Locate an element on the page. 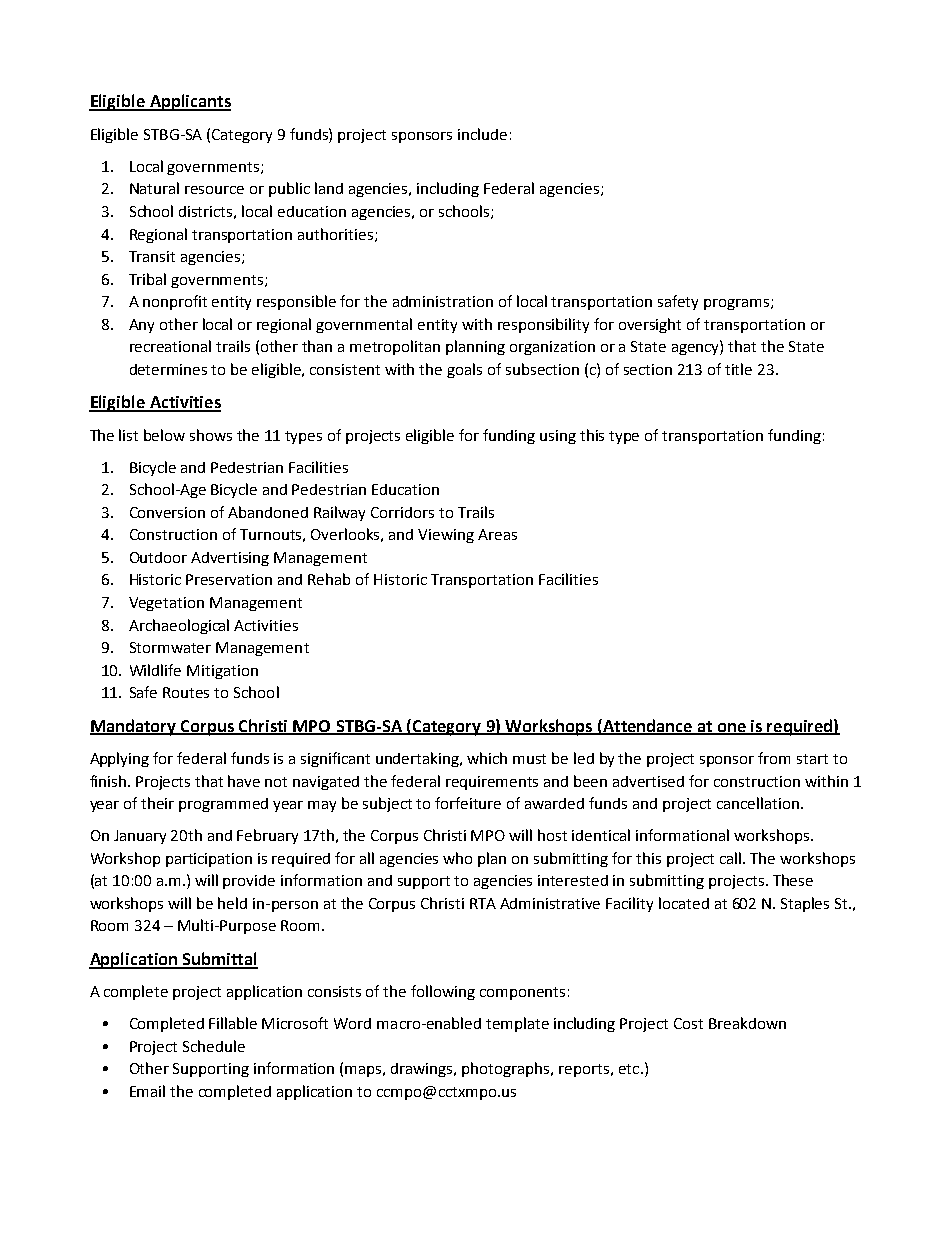 The height and width of the image is (1233, 952). shows is located at coordinates (211, 435).
